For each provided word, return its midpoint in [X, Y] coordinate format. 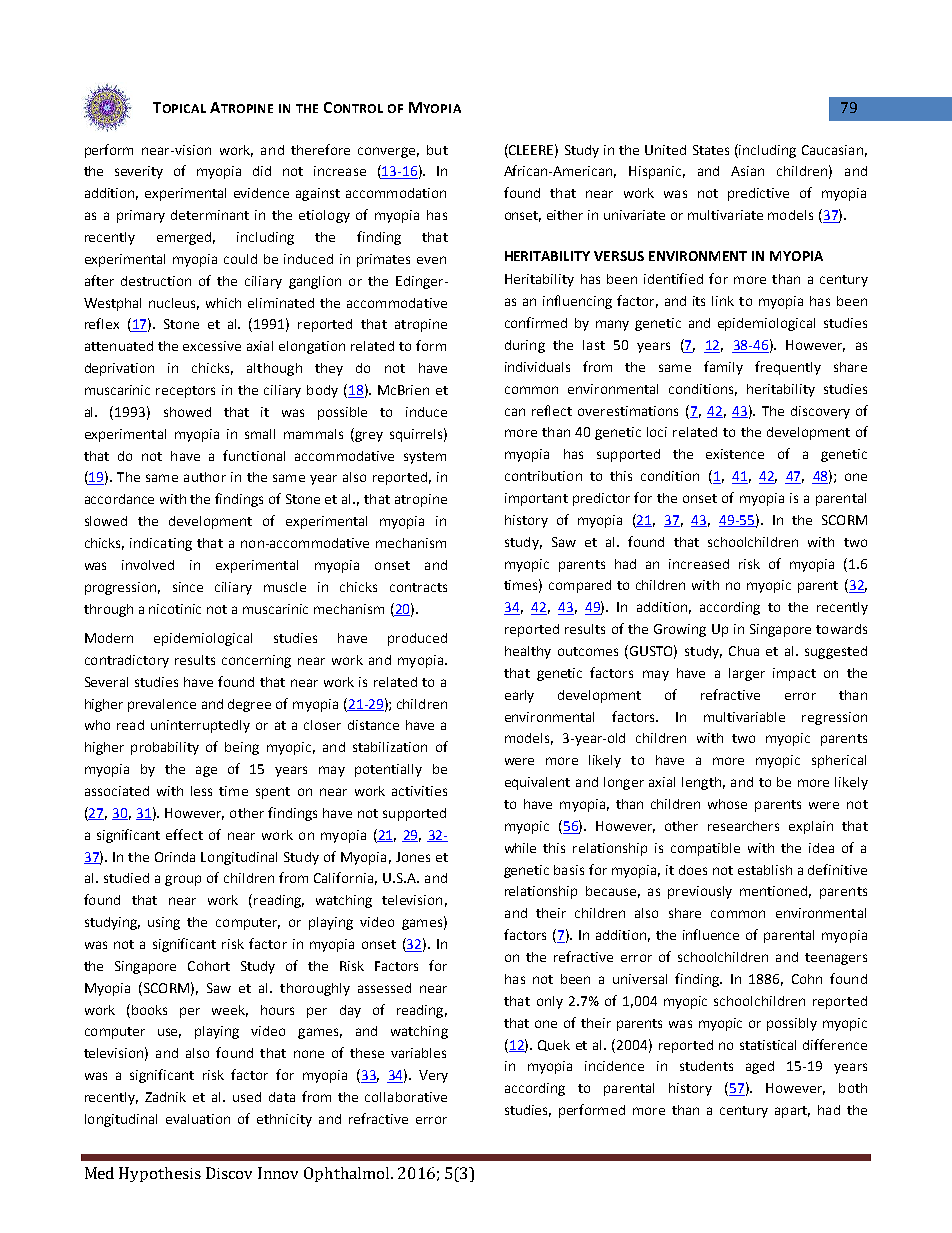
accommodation [396, 193]
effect [184, 834]
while [520, 848]
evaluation [198, 1119]
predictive [758, 194]
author [205, 477]
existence [735, 454]
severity [139, 172]
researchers [743, 826]
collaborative [406, 1097]
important [536, 499]
